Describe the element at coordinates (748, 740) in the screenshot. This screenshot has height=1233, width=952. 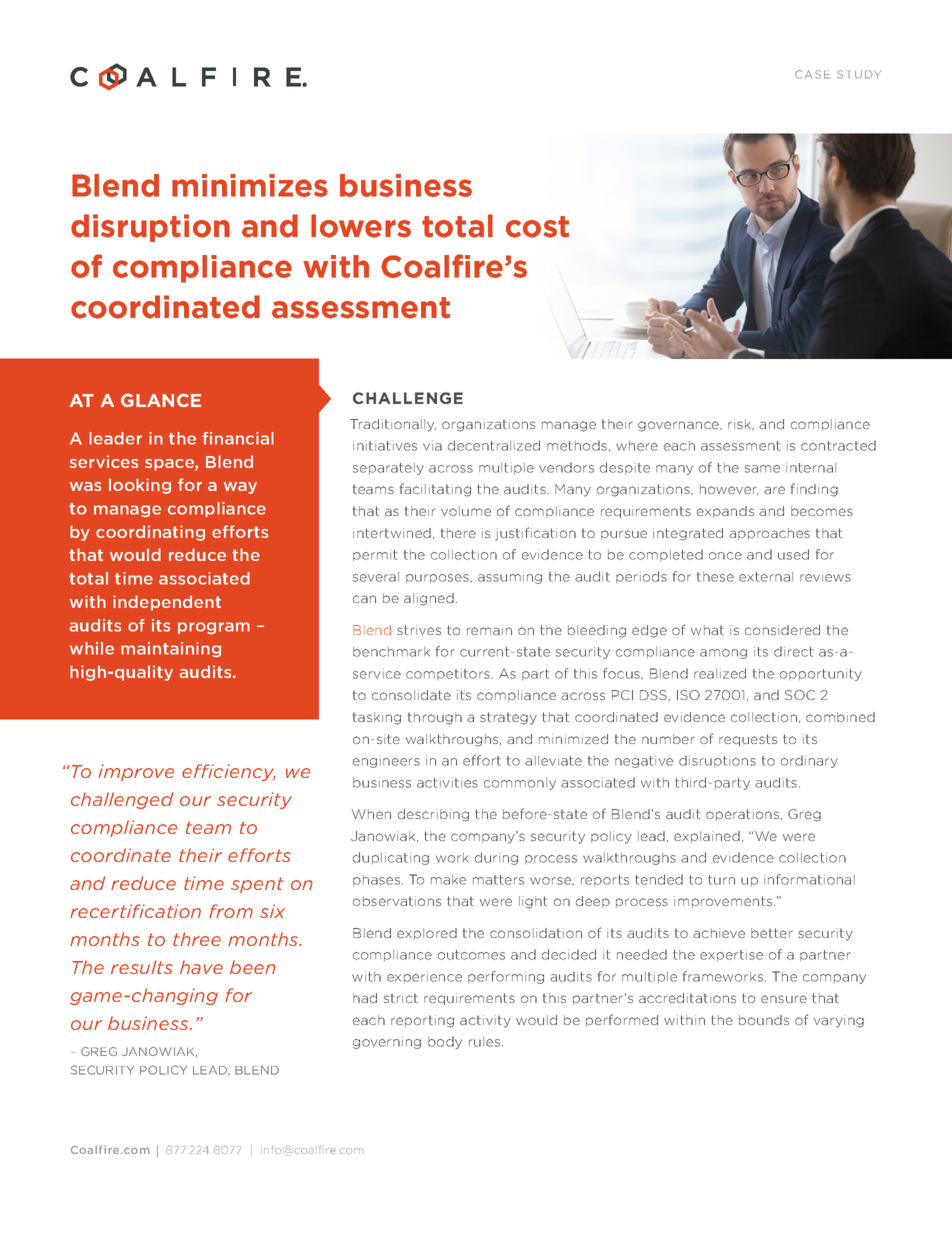
I see `requests` at that location.
